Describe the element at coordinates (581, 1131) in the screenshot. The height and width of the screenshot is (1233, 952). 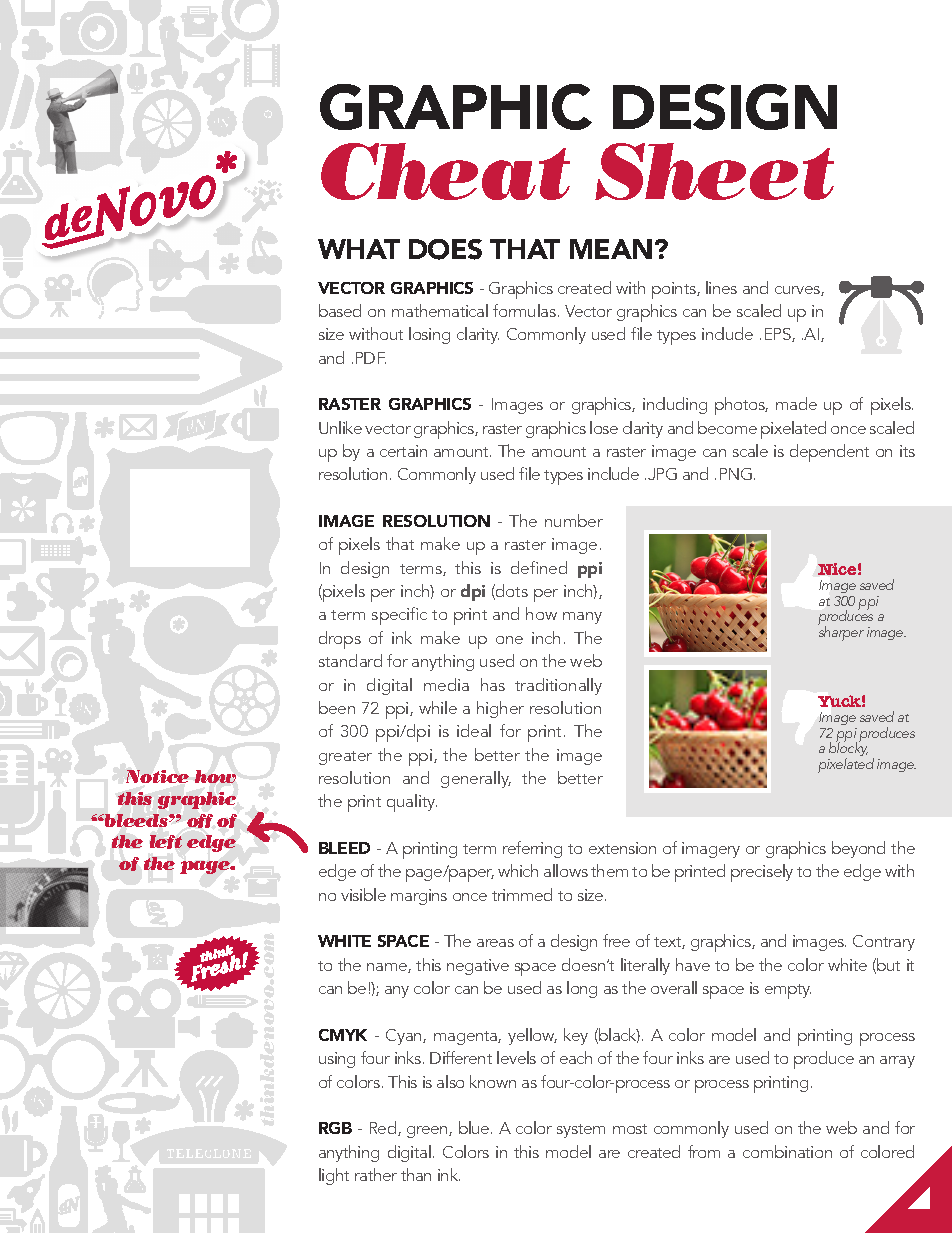
I see `system` at that location.
